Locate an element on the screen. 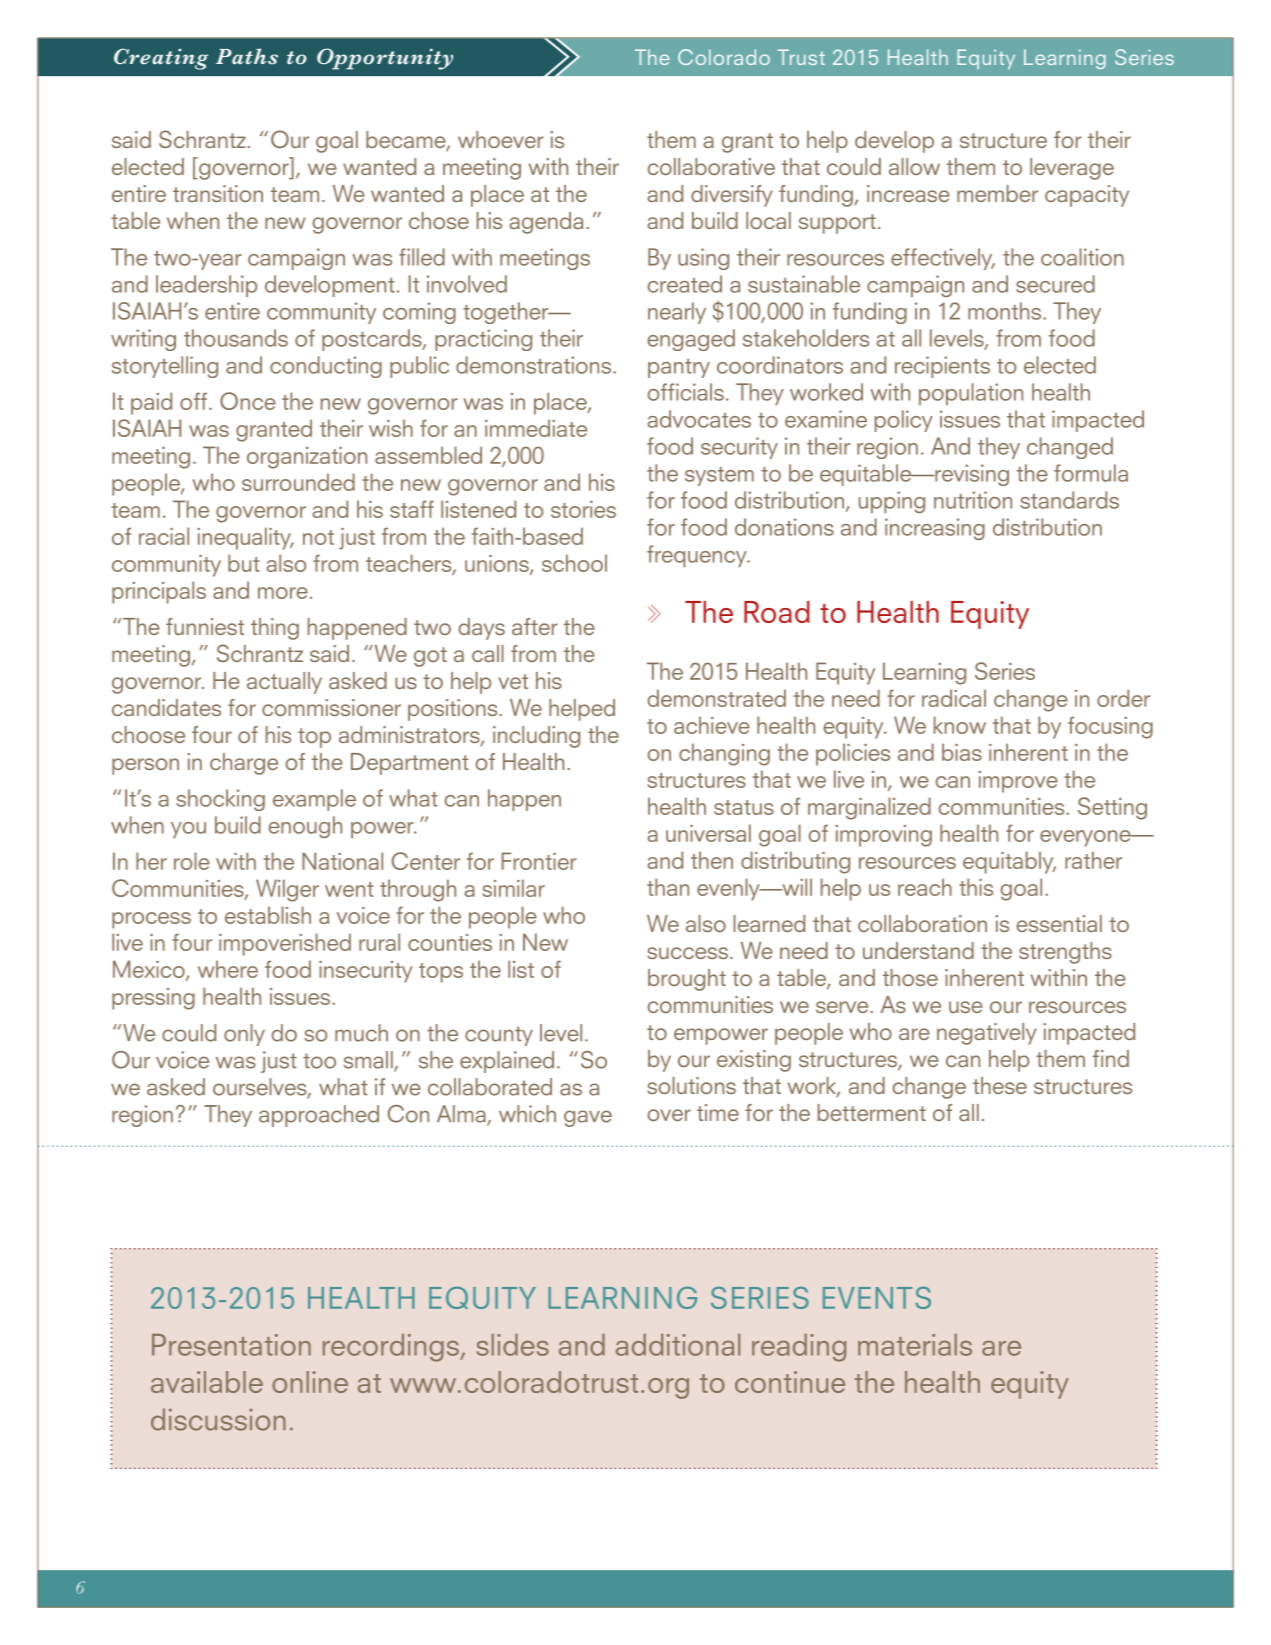 This screenshot has width=1271, height=1645. materials is located at coordinates (915, 1345).
